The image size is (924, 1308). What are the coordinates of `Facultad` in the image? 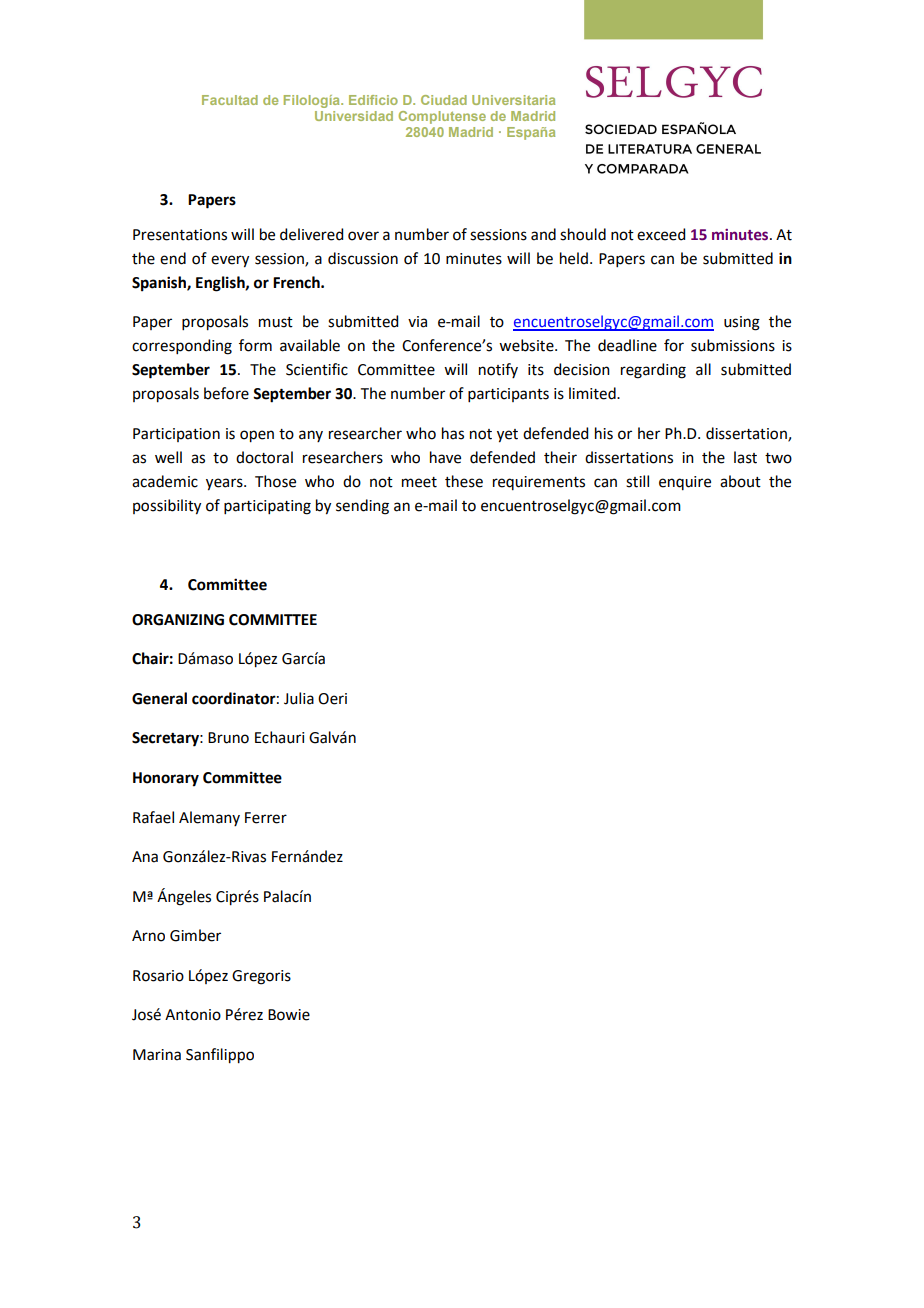 It's located at (230, 100).
